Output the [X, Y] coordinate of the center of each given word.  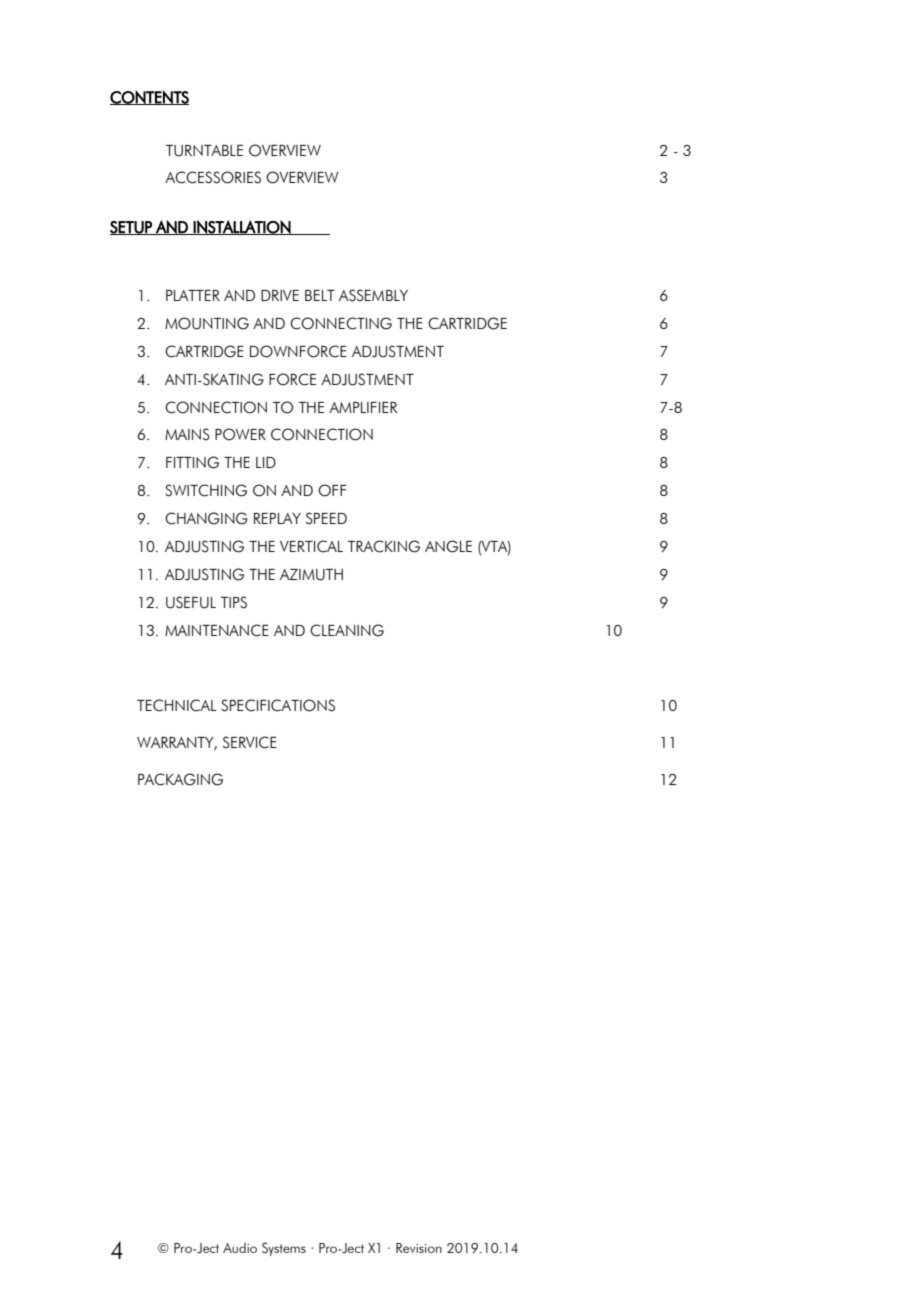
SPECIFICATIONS [278, 705]
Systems [284, 1249]
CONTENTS [149, 97]
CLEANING [347, 630]
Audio [240, 1247]
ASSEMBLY [373, 295]
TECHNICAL [177, 705]
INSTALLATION [242, 227]
